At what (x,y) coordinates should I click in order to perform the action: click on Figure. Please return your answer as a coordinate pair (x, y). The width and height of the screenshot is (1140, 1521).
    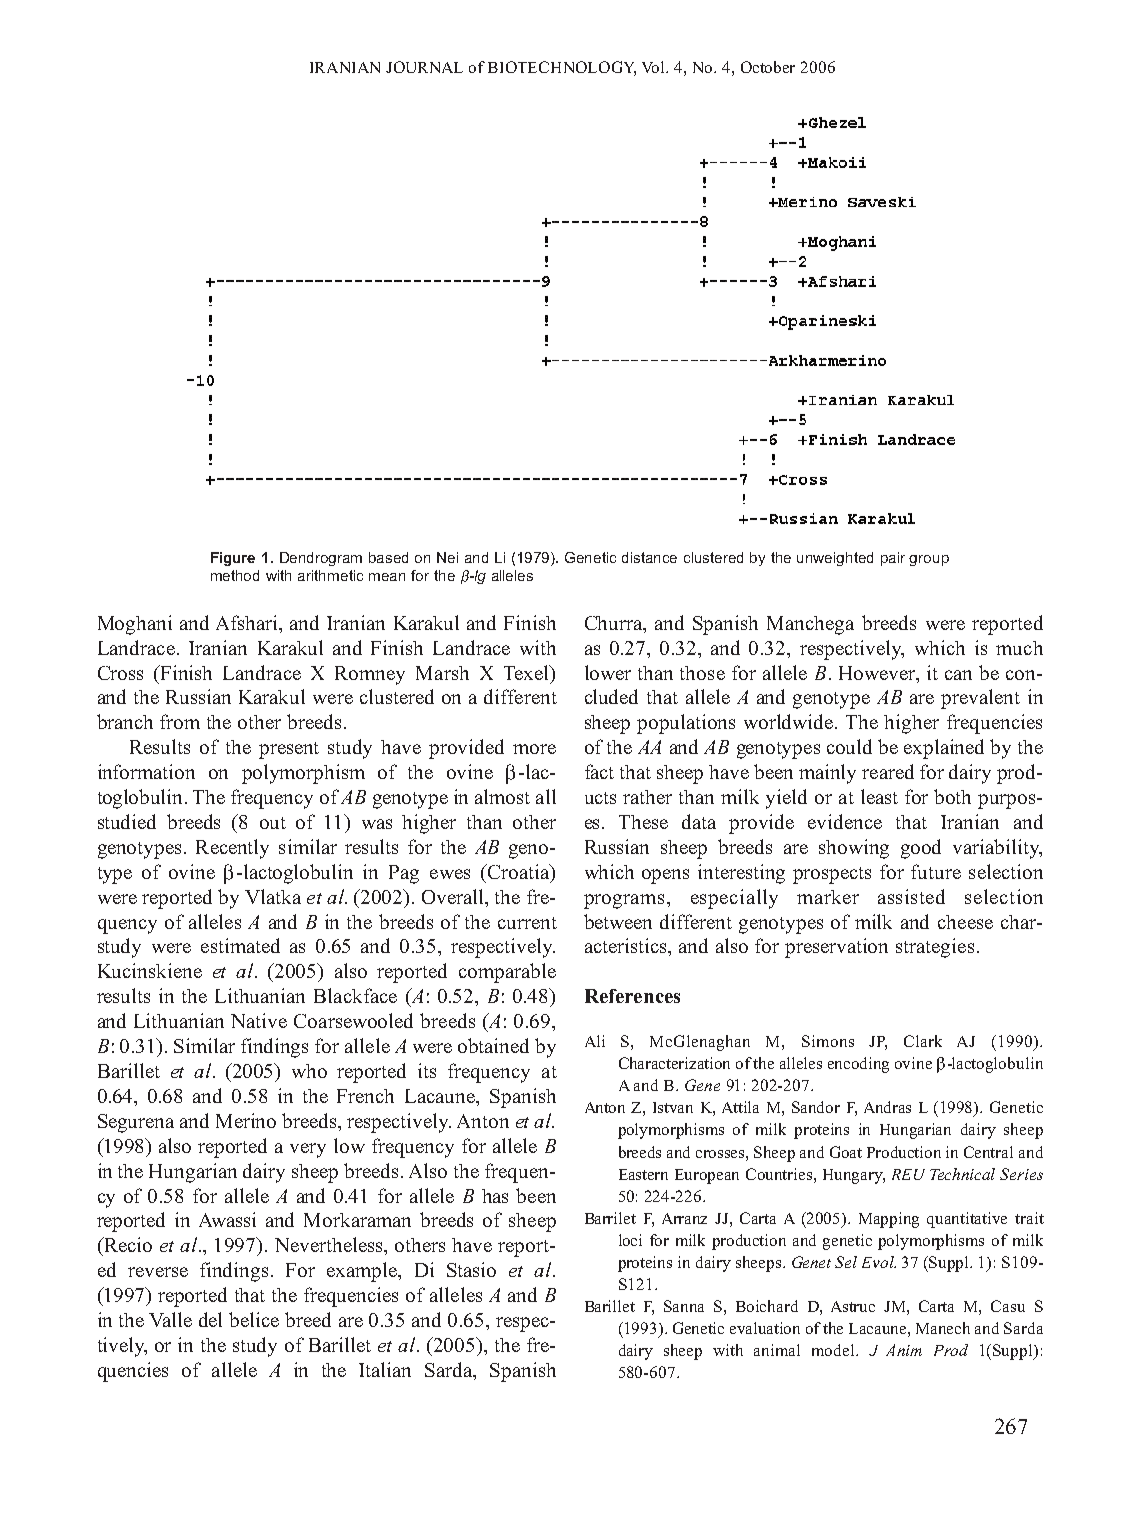
    Looking at the image, I should click on (233, 559).
